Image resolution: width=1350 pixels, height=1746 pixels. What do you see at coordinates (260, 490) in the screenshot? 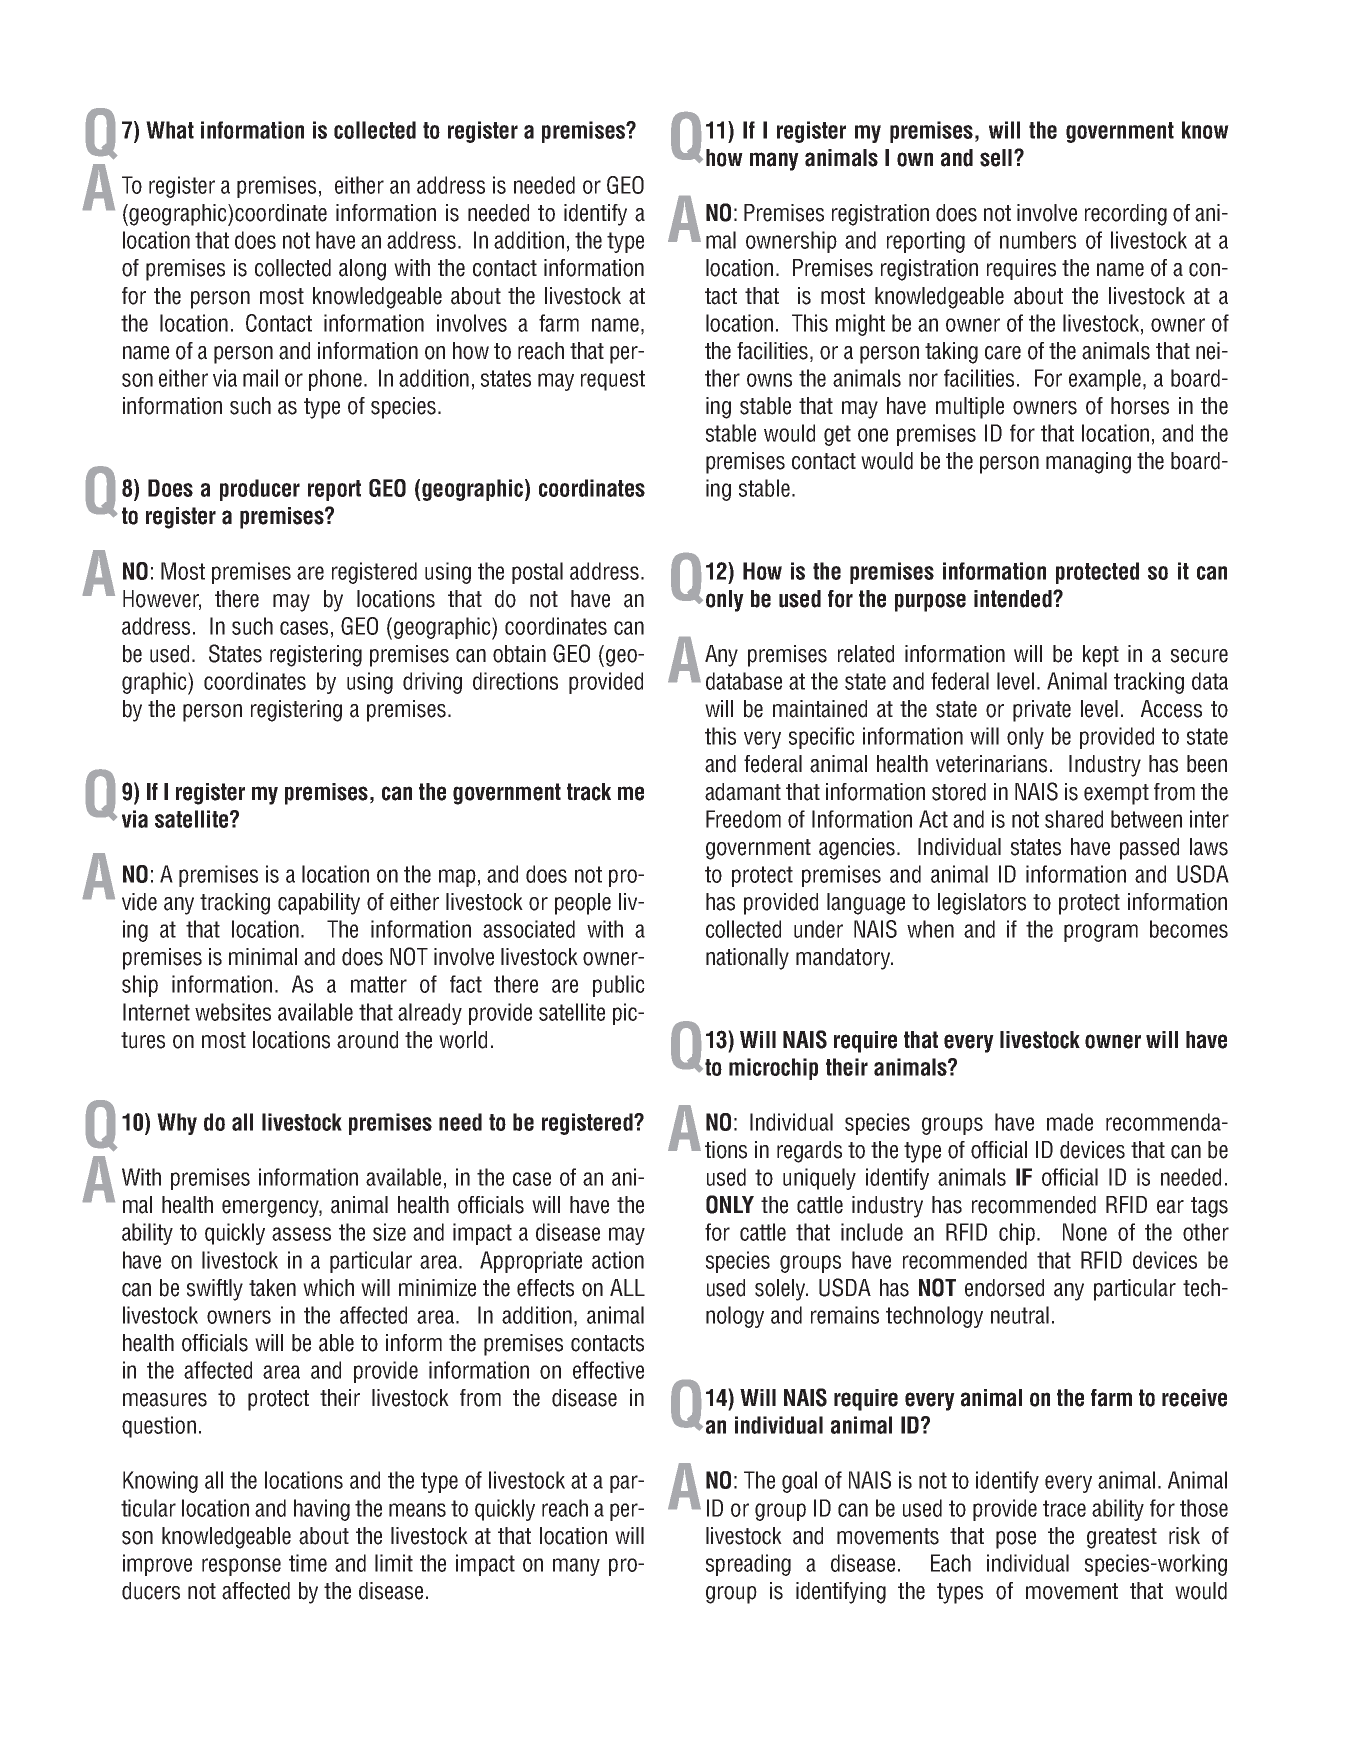
I see `producer` at bounding box center [260, 490].
